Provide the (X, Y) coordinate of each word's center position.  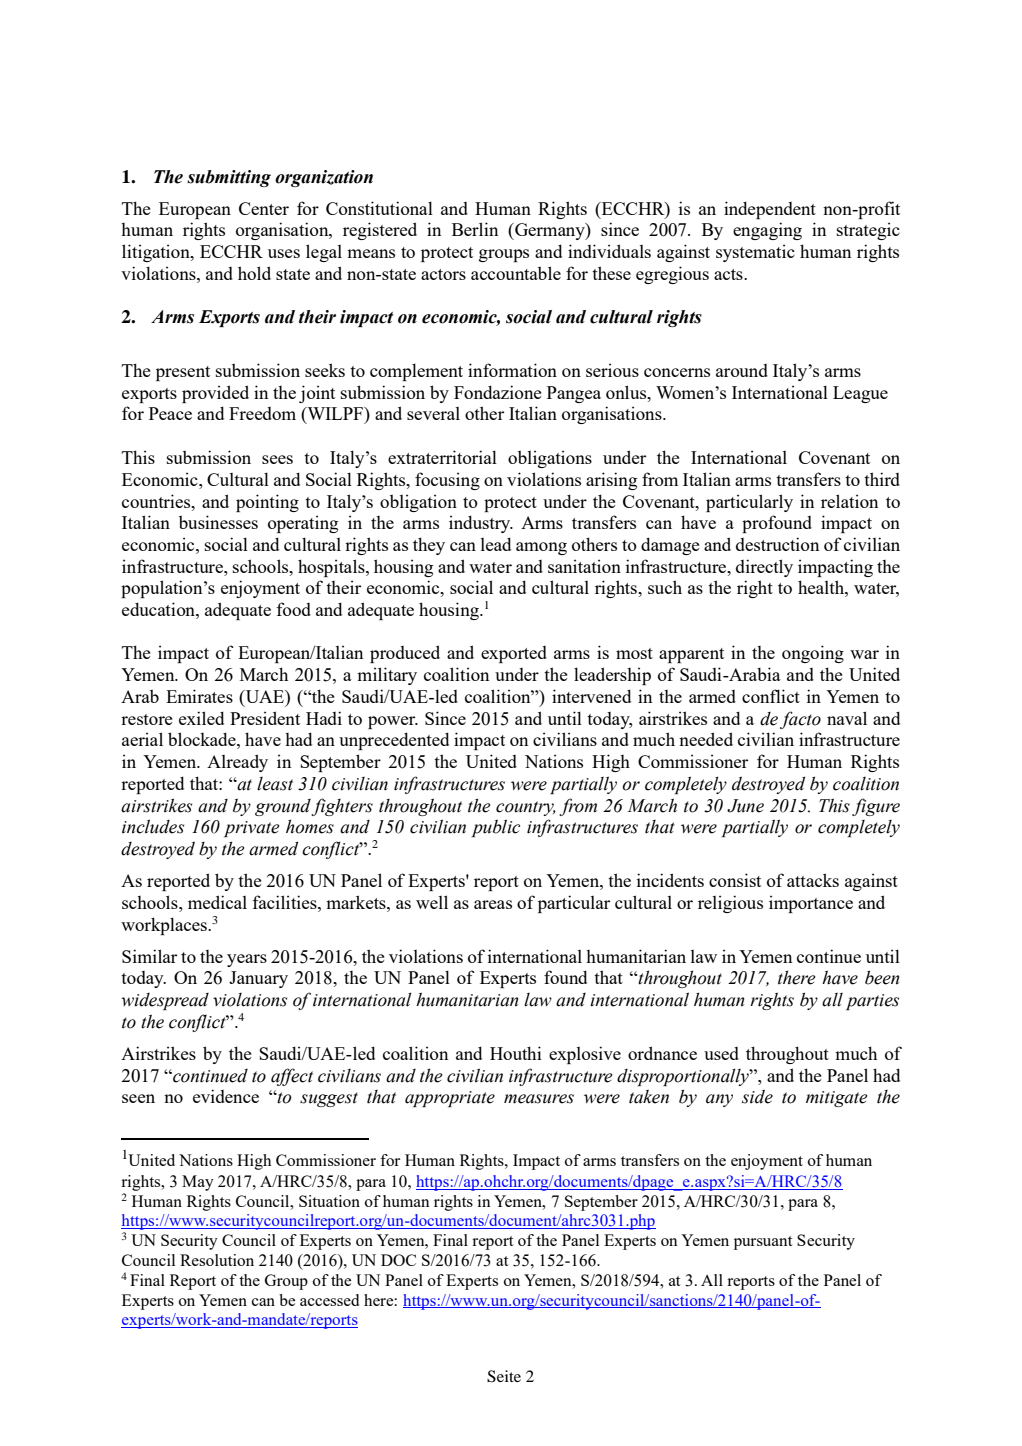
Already (237, 763)
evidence (226, 1096)
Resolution (217, 1260)
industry (481, 524)
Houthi (516, 1053)
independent (770, 210)
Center (264, 208)
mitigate (837, 1099)
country (526, 808)
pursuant (763, 1243)
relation (849, 501)
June (745, 806)
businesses (218, 522)
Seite (504, 1376)
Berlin (475, 229)
